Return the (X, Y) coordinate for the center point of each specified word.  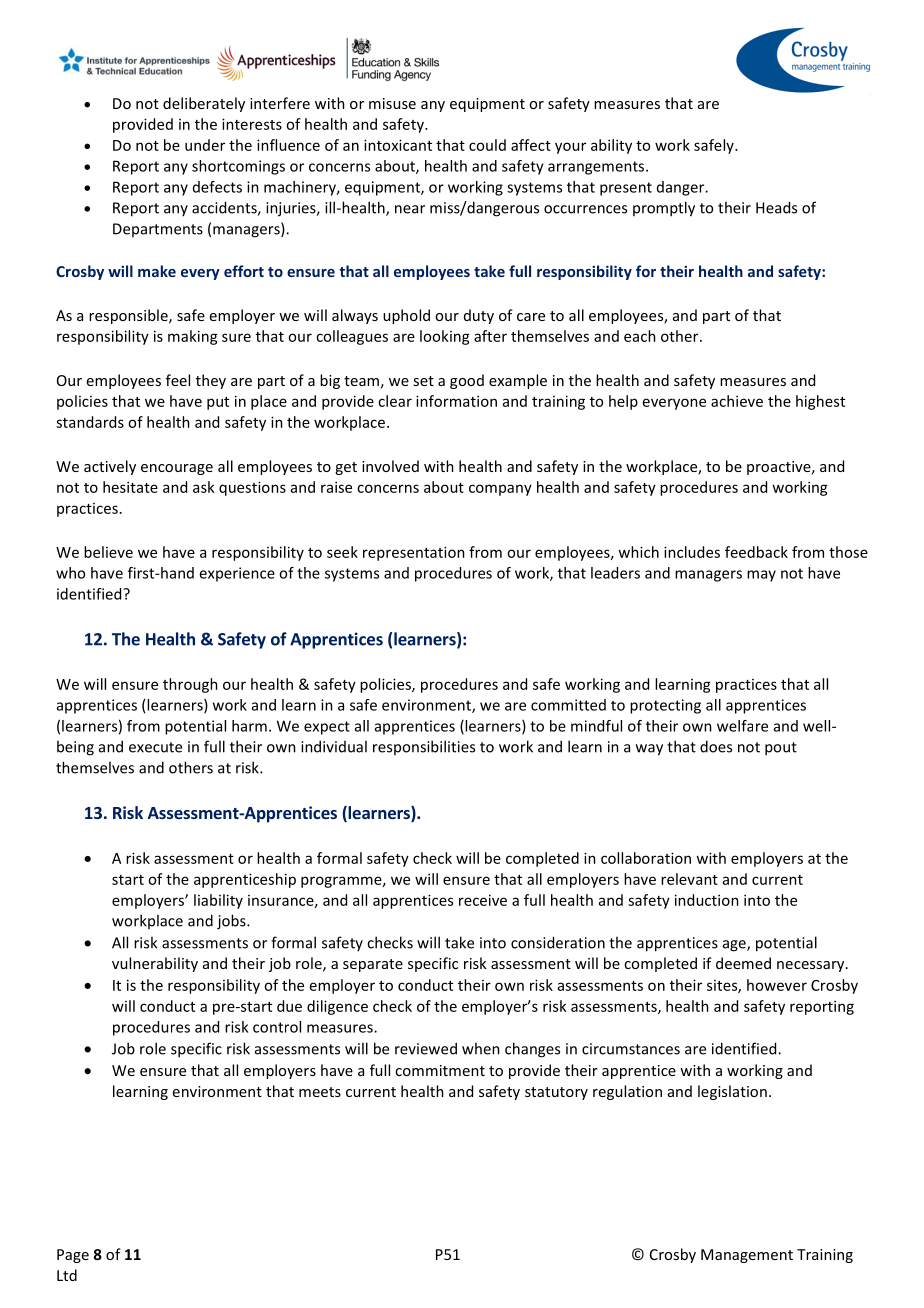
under (205, 145)
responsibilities (424, 747)
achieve (737, 401)
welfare (742, 726)
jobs (232, 922)
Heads (776, 207)
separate (373, 965)
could (487, 145)
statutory (556, 1093)
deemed (743, 963)
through (190, 685)
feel (178, 380)
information (456, 401)
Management (747, 1256)
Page (73, 1256)
